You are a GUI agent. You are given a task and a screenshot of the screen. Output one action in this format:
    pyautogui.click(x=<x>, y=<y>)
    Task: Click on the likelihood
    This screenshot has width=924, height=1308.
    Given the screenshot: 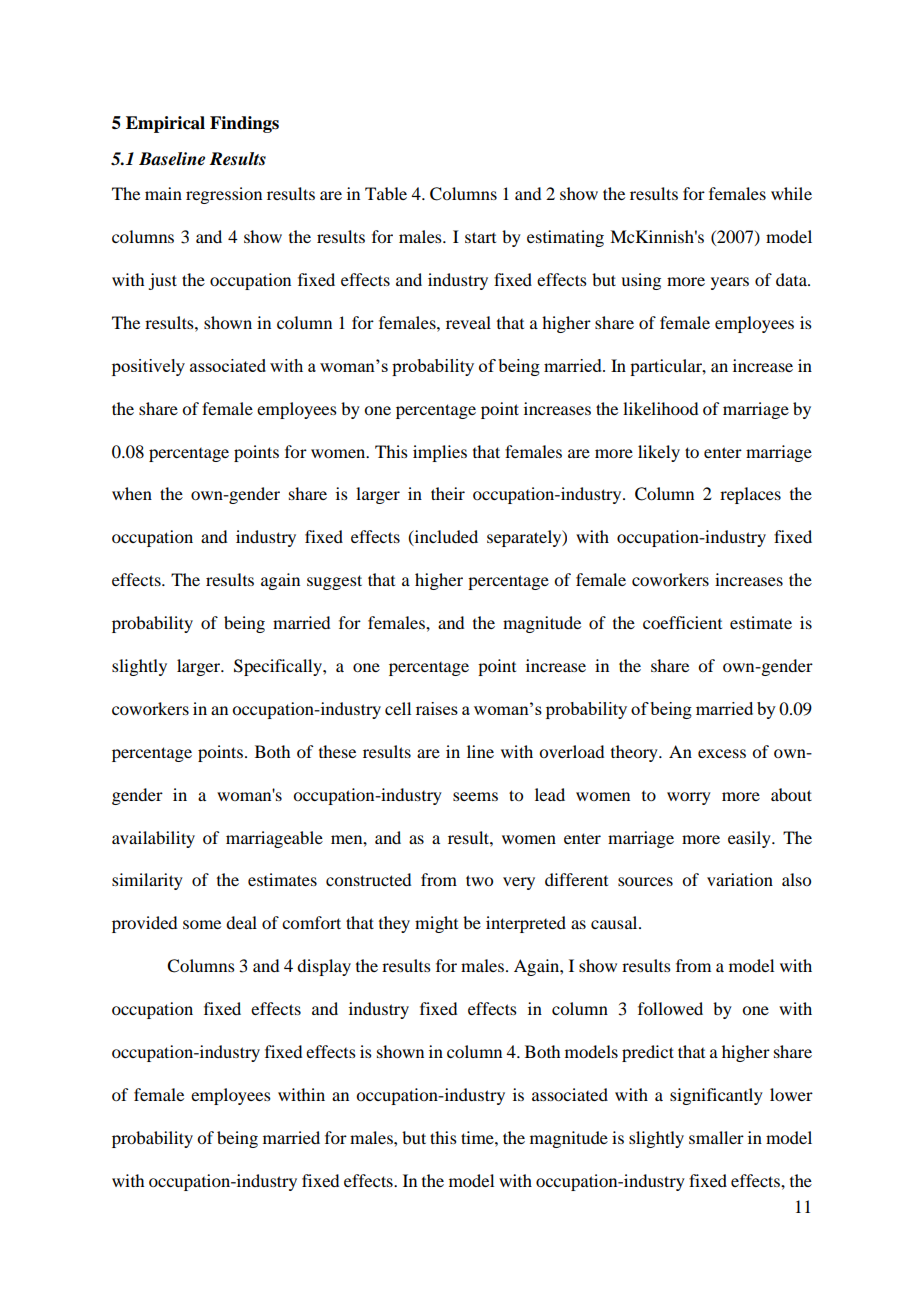 What is the action you would take?
    pyautogui.click(x=660, y=408)
